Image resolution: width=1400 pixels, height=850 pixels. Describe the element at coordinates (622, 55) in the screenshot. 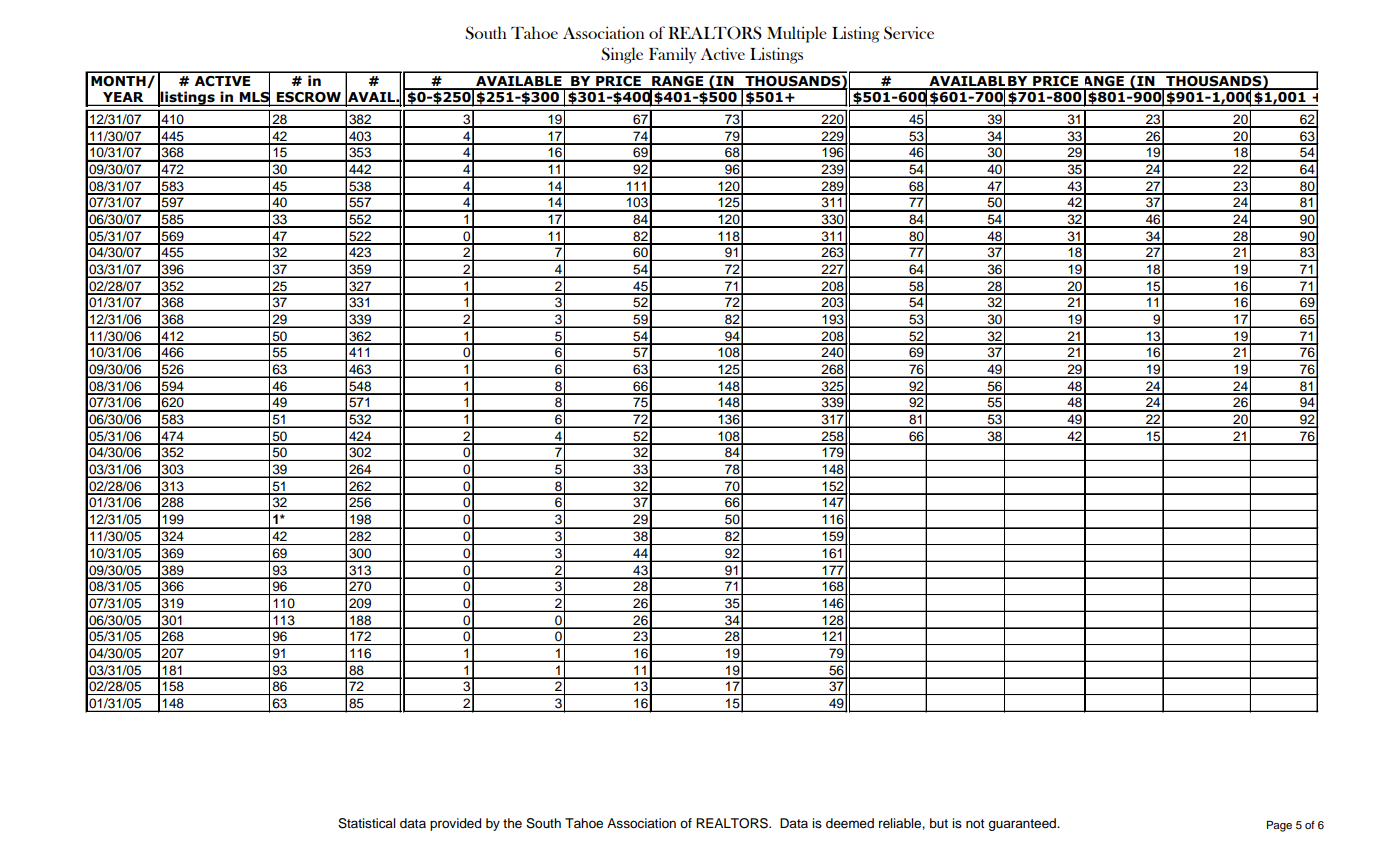

I see `Single` at that location.
